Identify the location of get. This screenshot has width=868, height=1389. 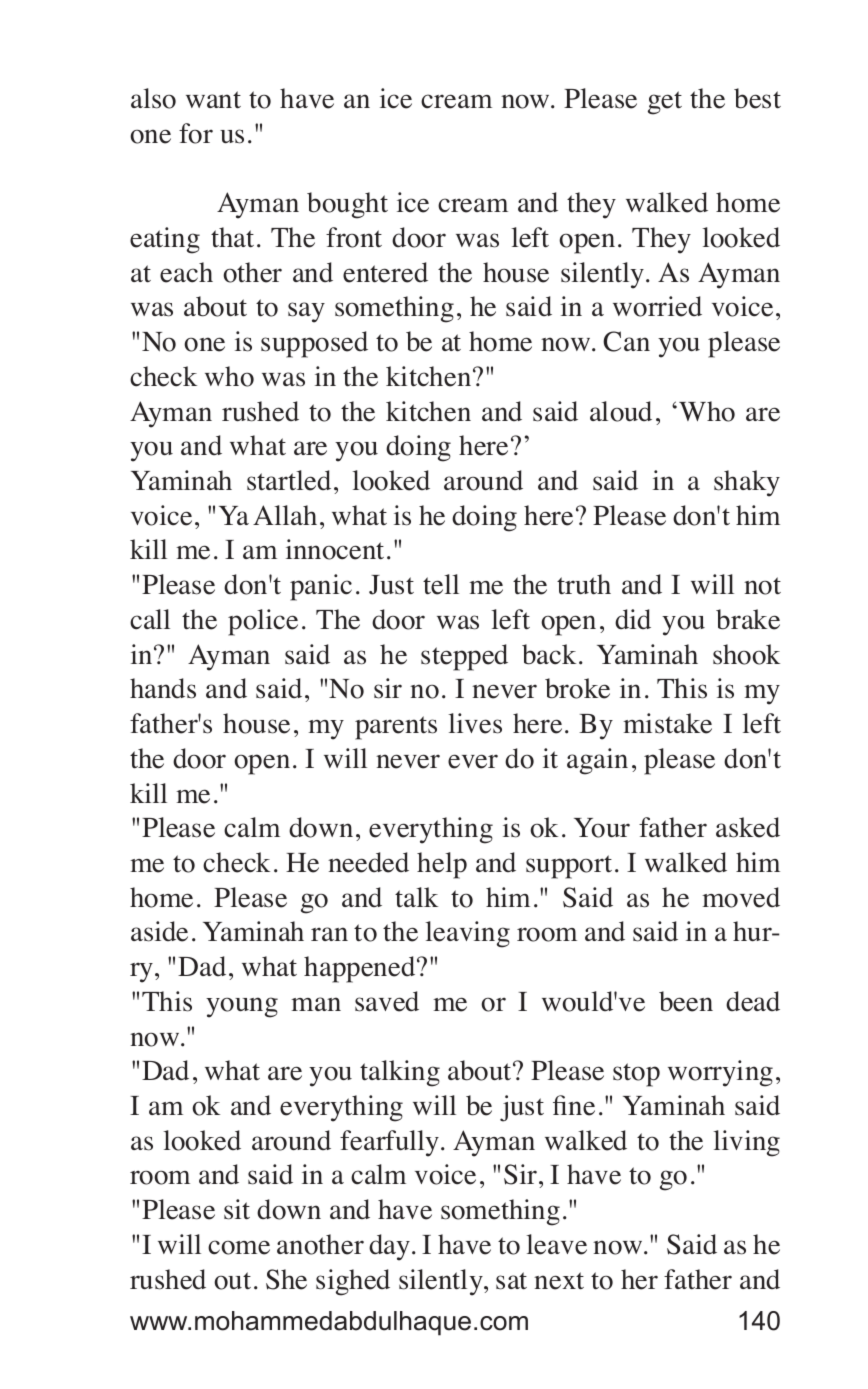
(665, 103).
